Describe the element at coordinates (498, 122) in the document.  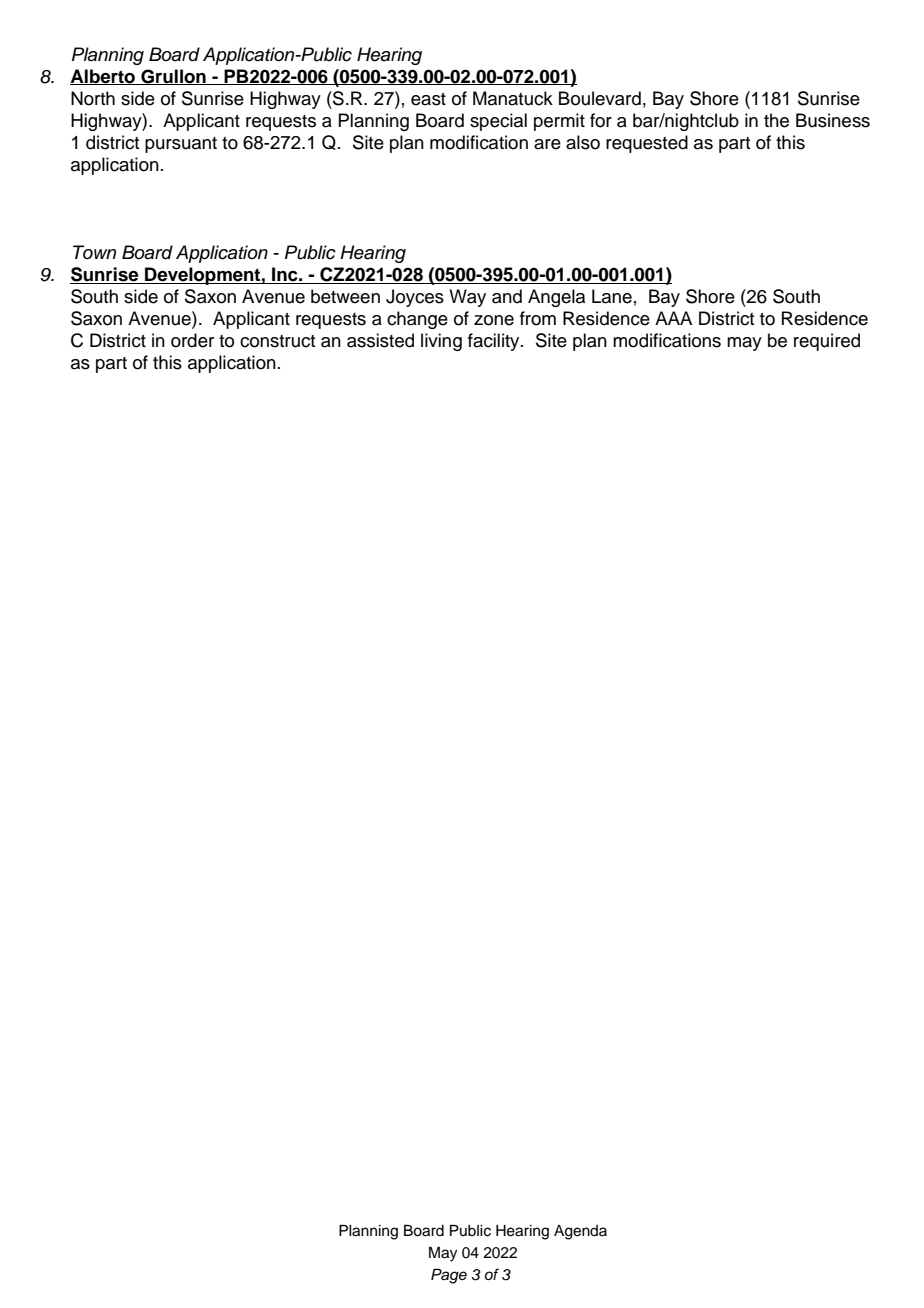
I see `special` at that location.
